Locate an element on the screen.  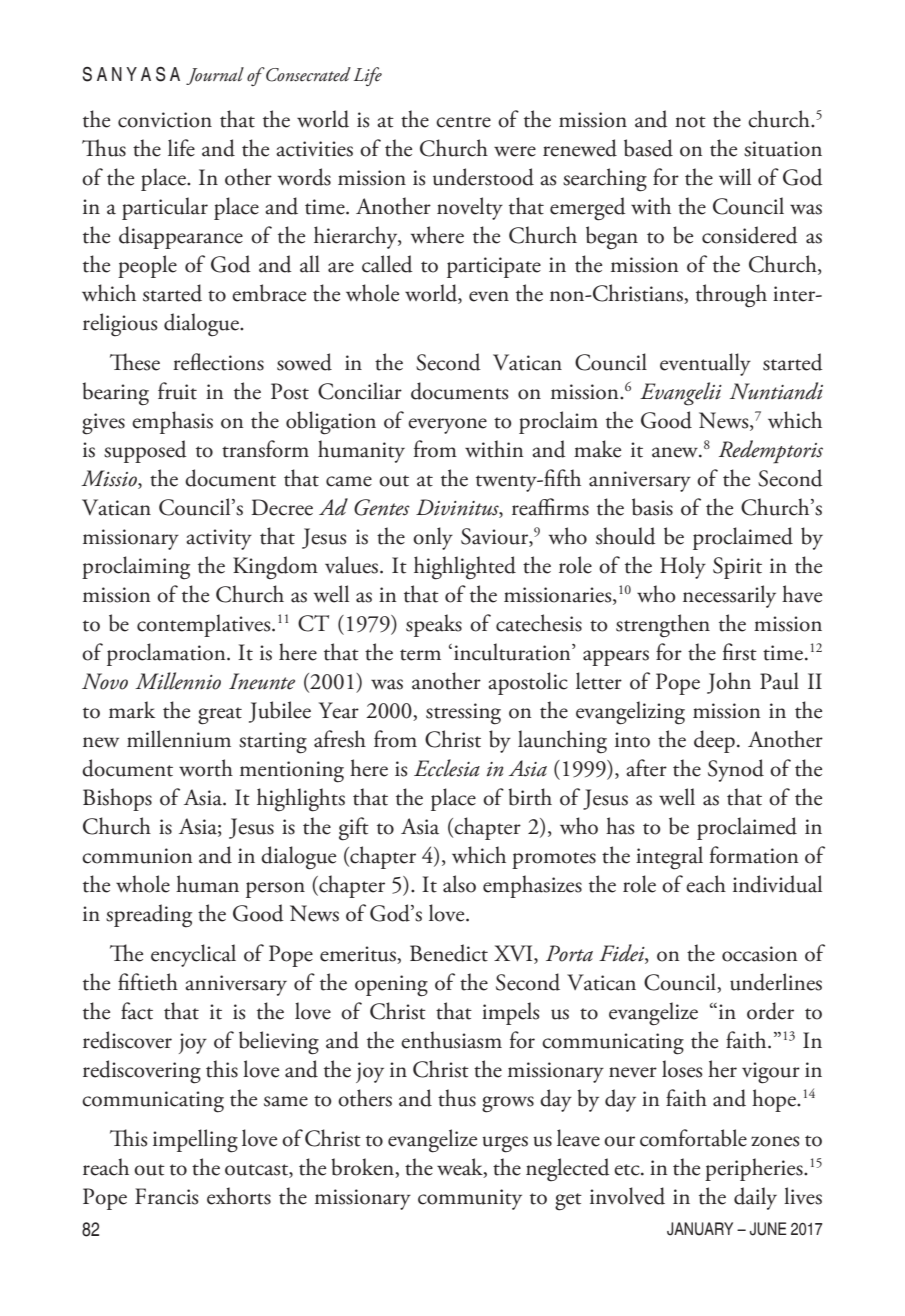
daily is located at coordinates (755, 1198).
